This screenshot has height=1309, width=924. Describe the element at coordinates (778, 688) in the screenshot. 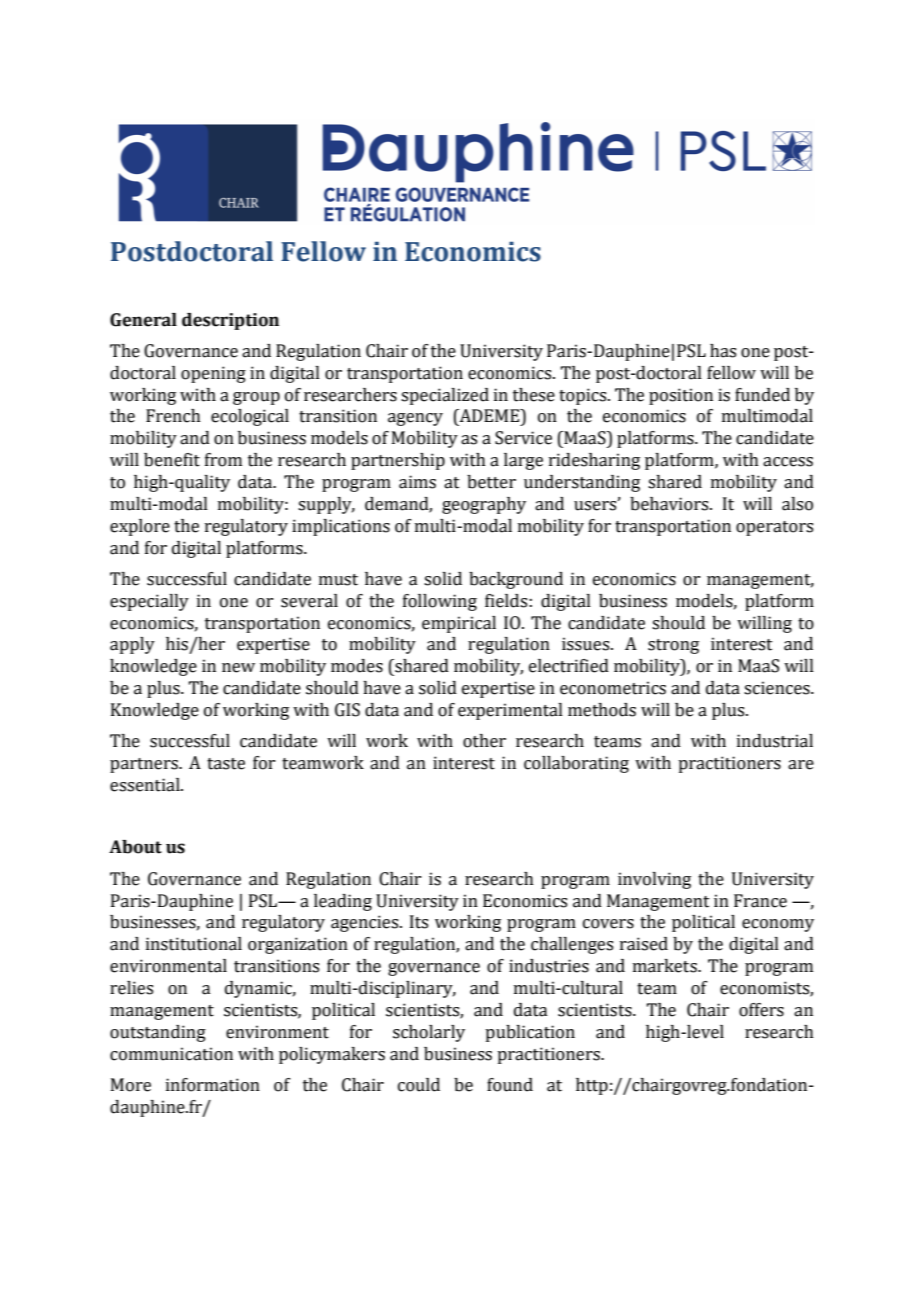

I see `sciences` at that location.
